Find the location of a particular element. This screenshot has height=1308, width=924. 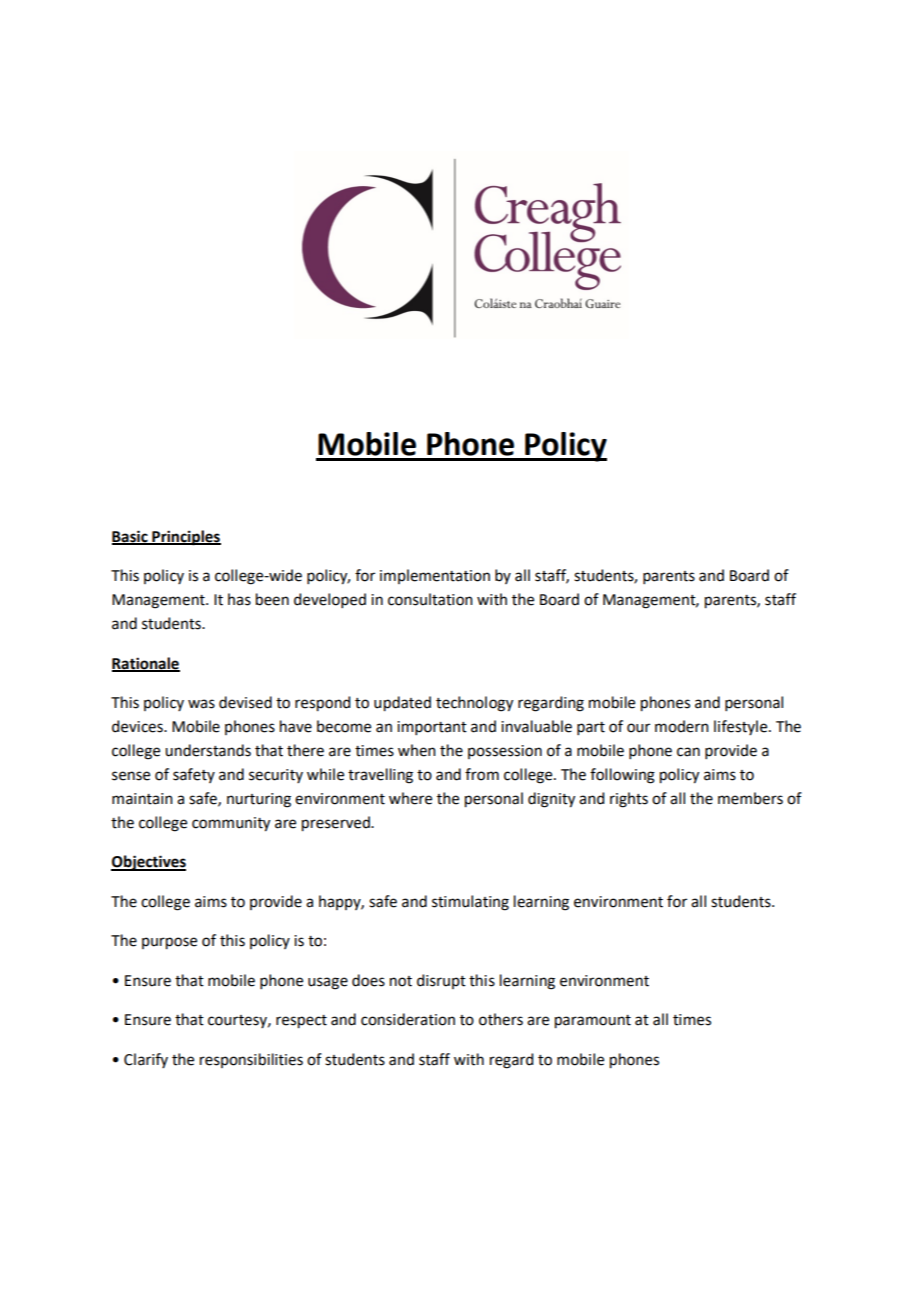

consideration is located at coordinates (408, 1019).
